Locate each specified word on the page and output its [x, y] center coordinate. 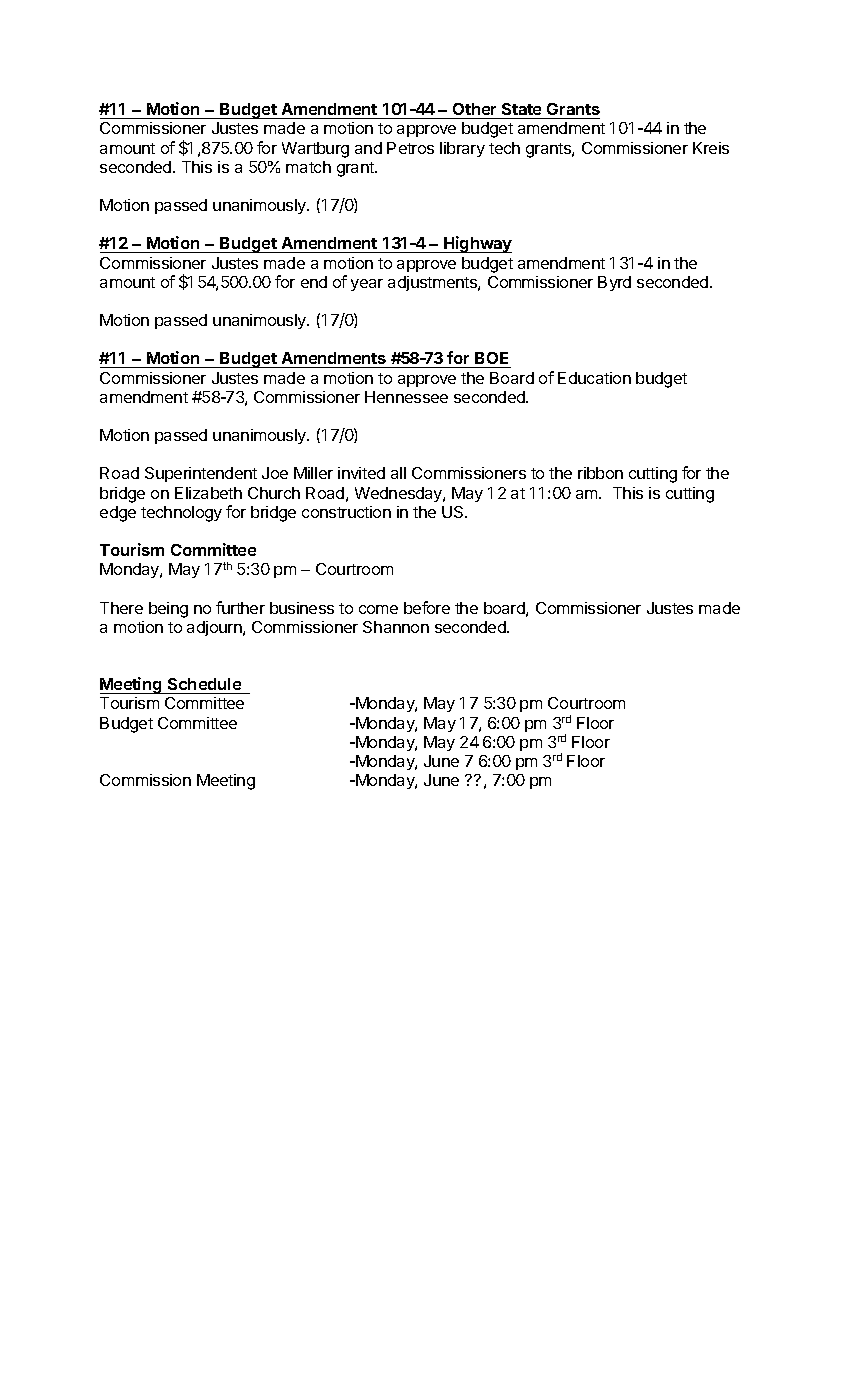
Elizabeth [208, 493]
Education [594, 378]
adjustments [433, 283]
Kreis [711, 148]
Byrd [614, 283]
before [427, 607]
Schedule [204, 686]
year [367, 285]
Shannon [396, 627]
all [398, 473]
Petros [410, 148]
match [308, 167]
